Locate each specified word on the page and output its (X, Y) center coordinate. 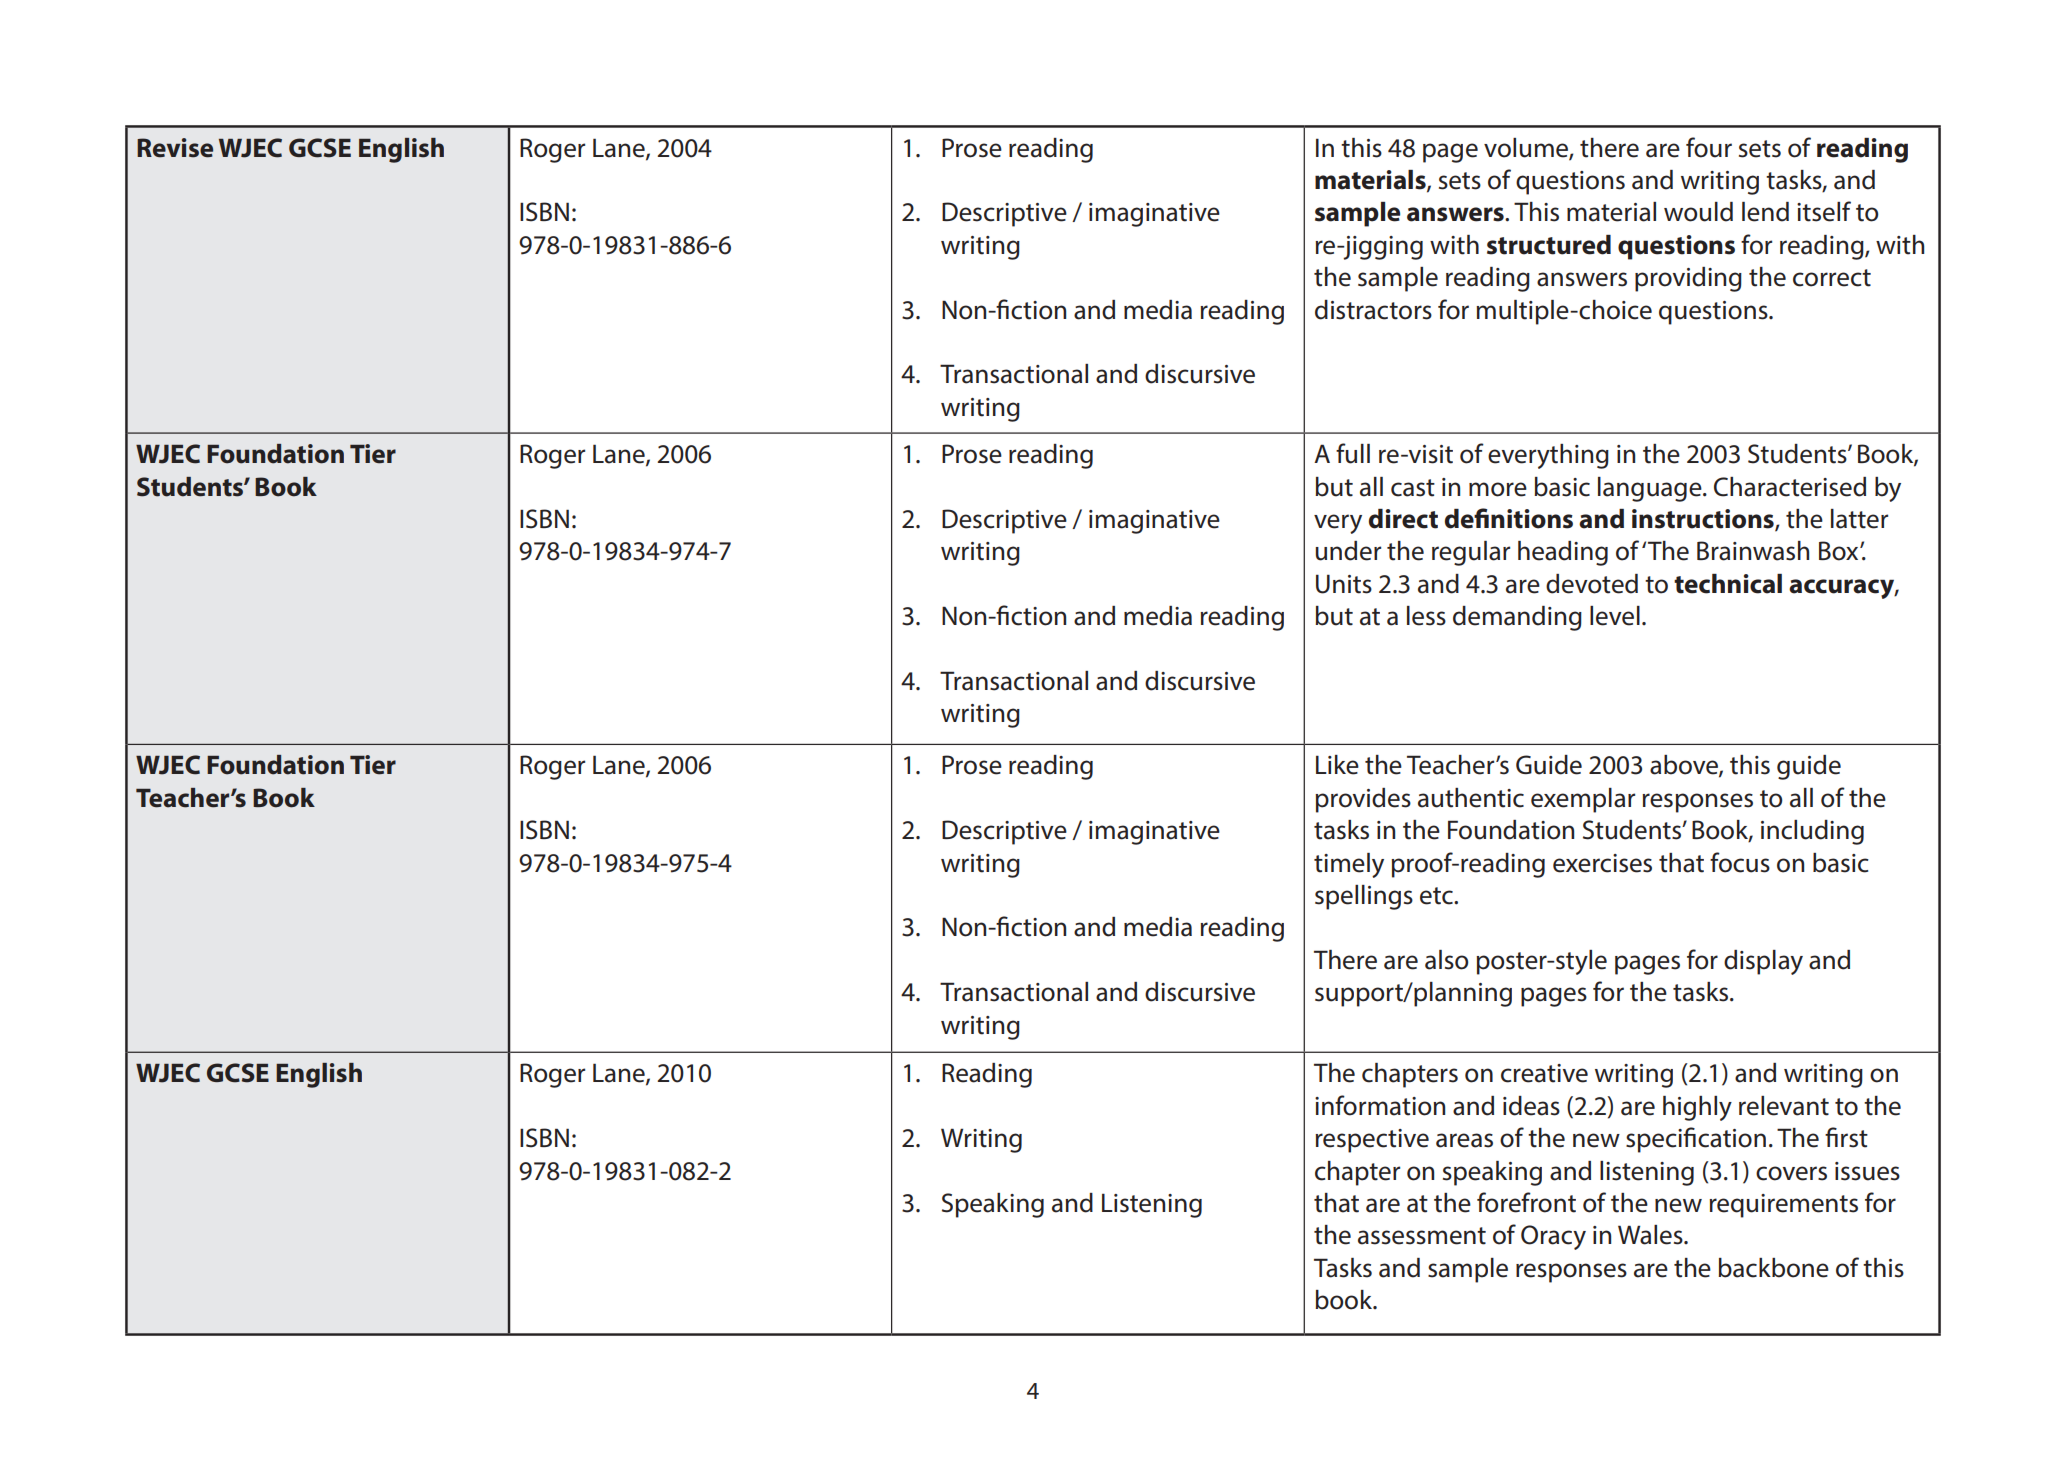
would (1698, 212)
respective (1372, 1141)
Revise (175, 148)
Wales (1651, 1235)
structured (1549, 245)
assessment (1422, 1236)
